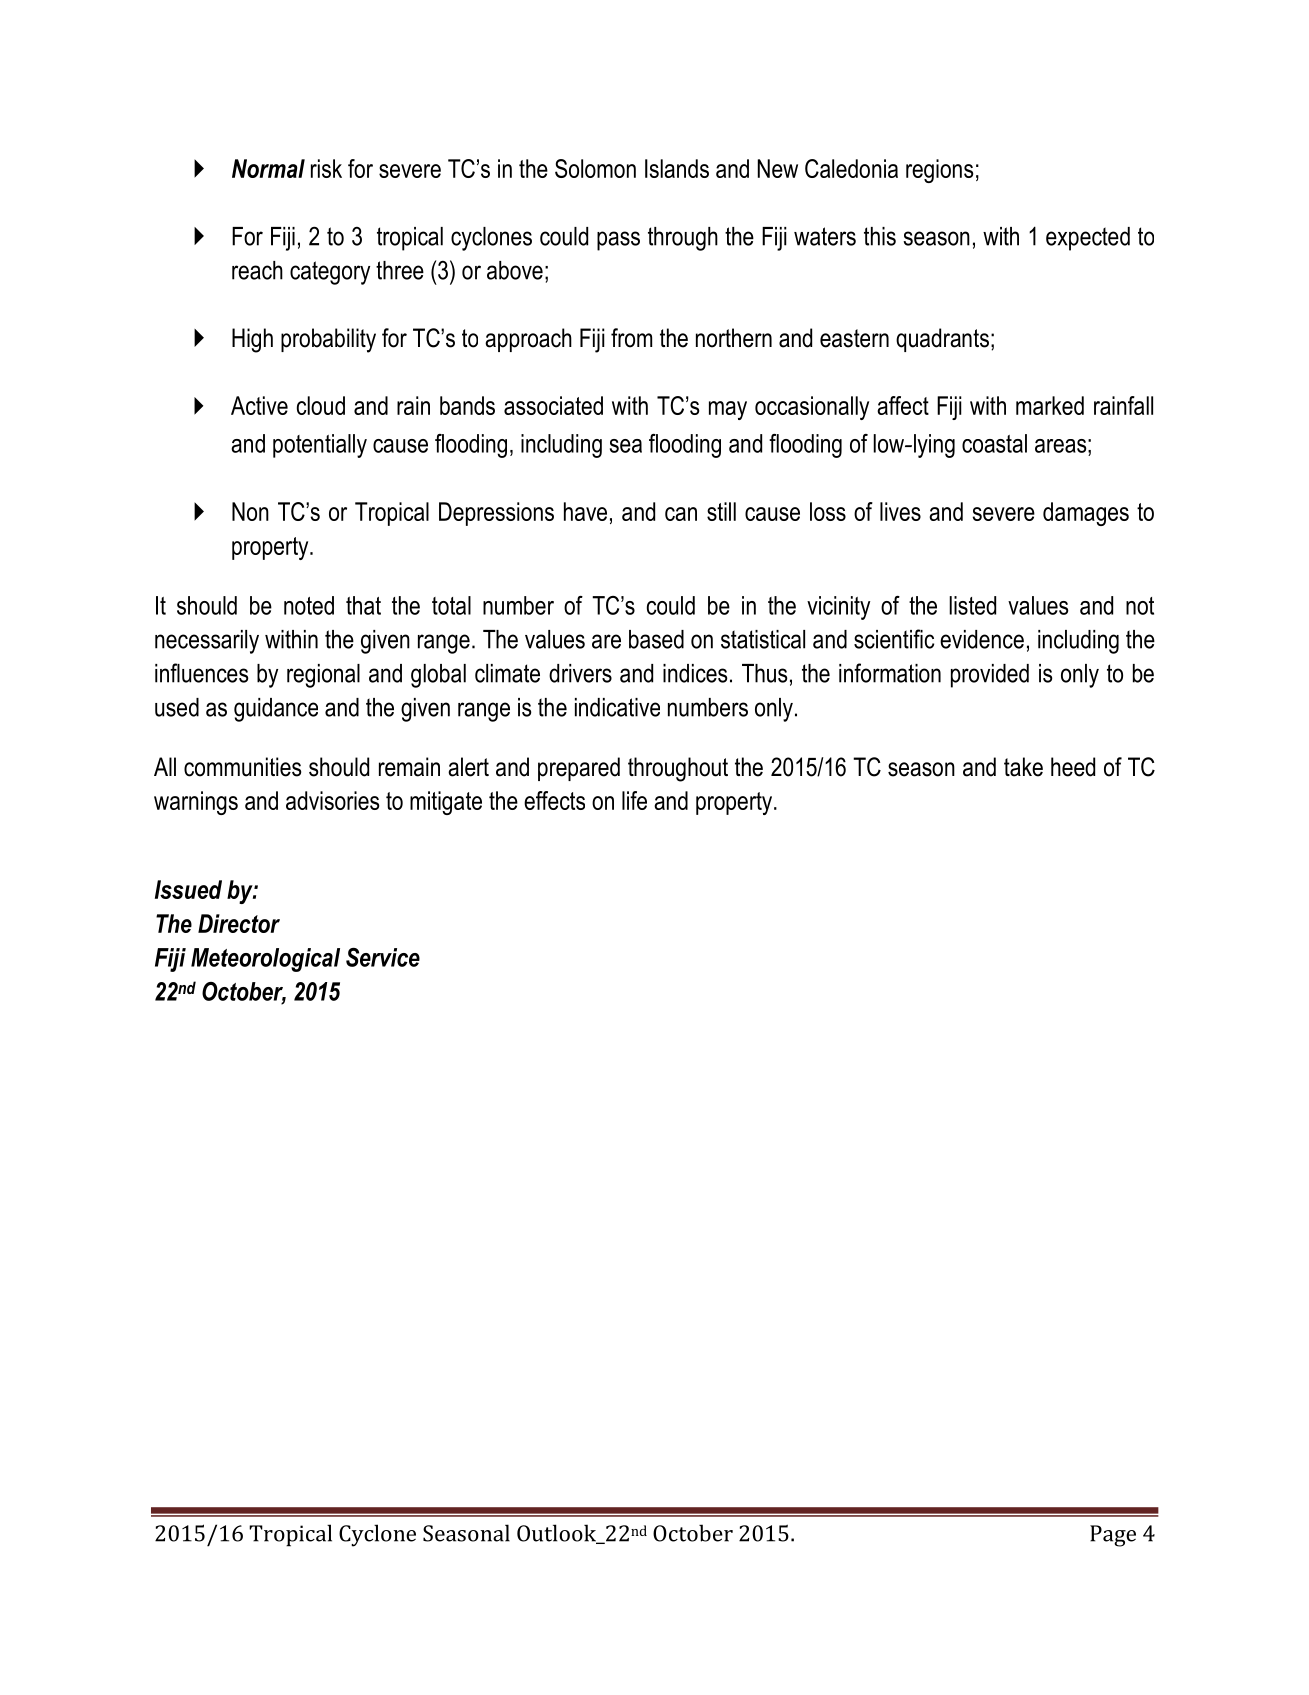  Describe the element at coordinates (618, 241) in the document. I see `pass` at that location.
